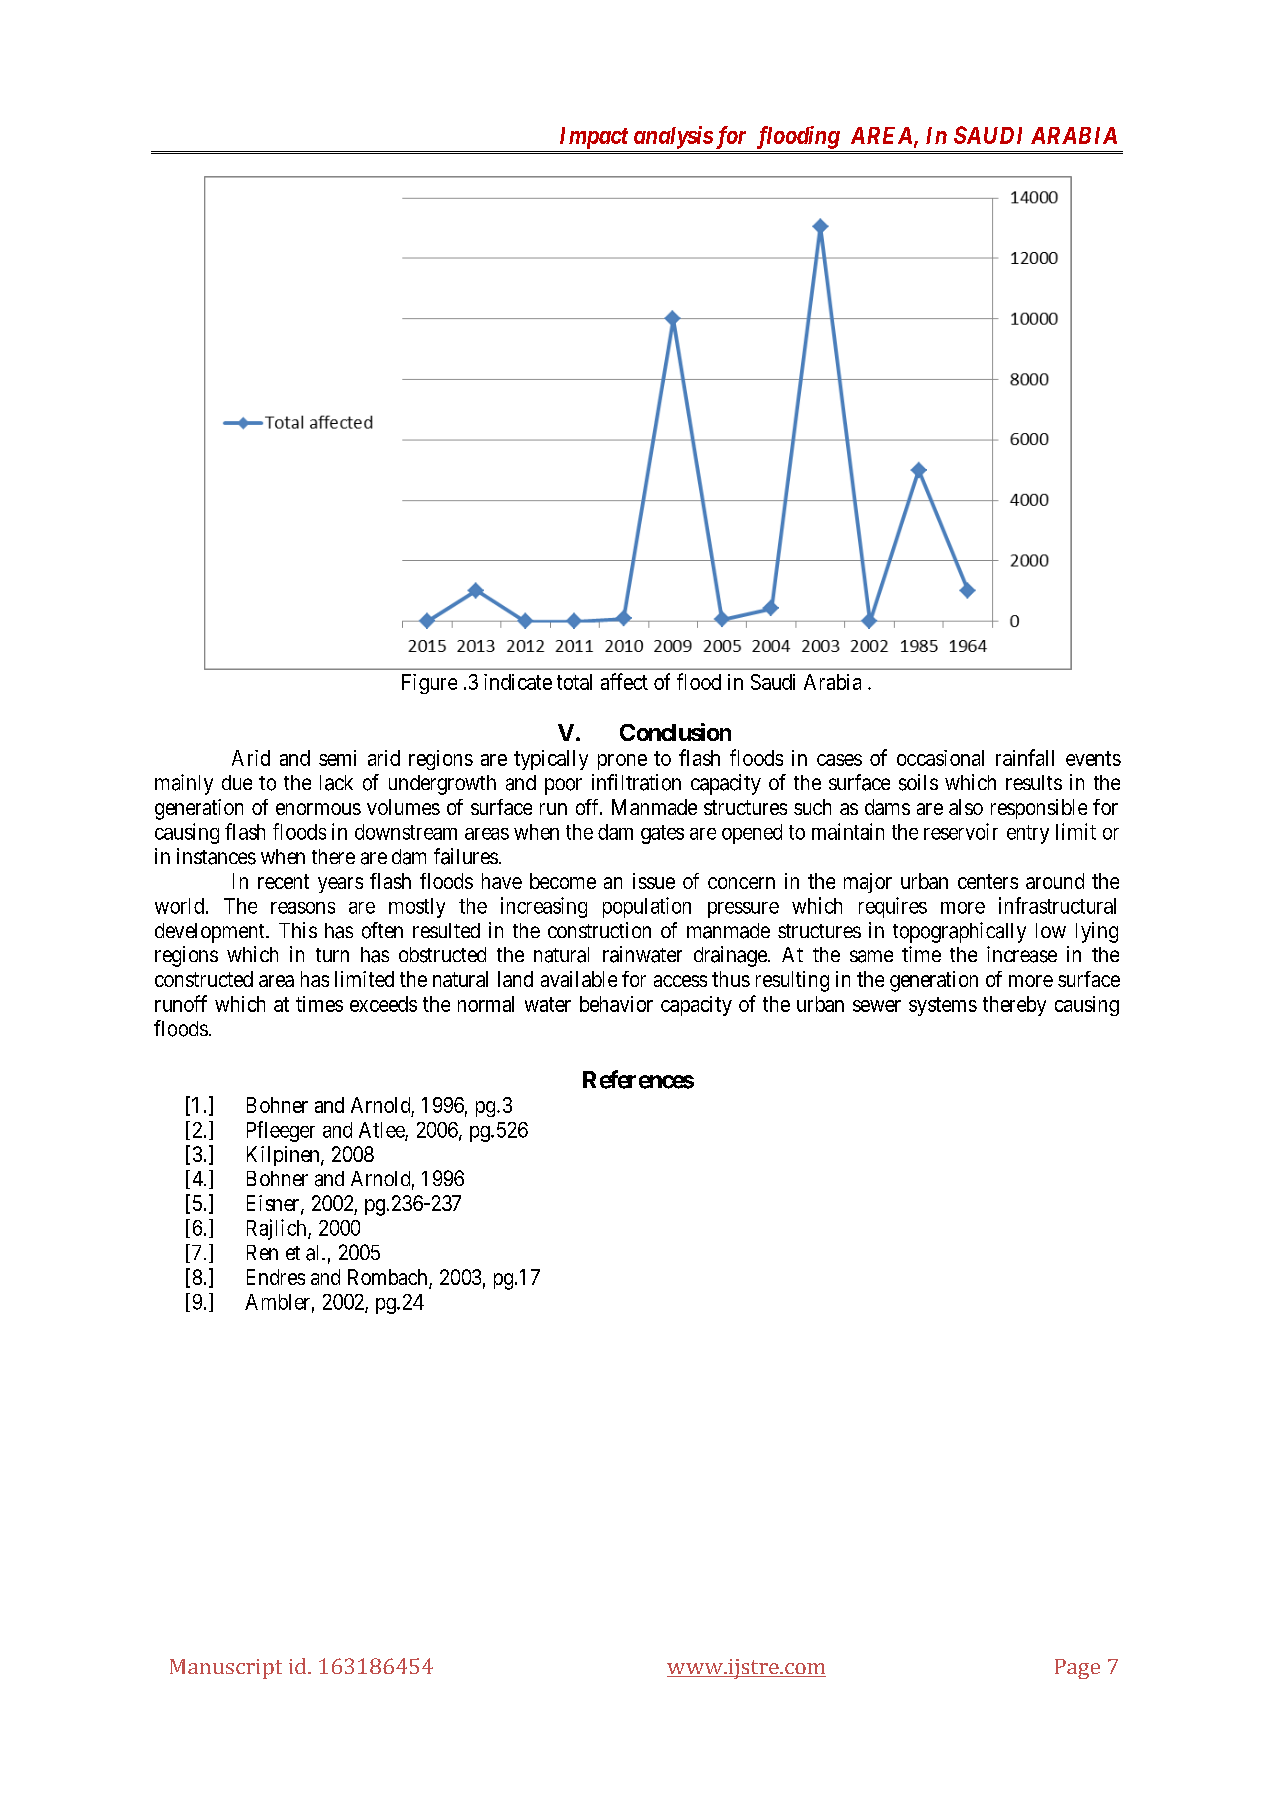 The height and width of the screenshot is (1801, 1273). Describe the element at coordinates (303, 908) in the screenshot. I see `reasons` at that location.
